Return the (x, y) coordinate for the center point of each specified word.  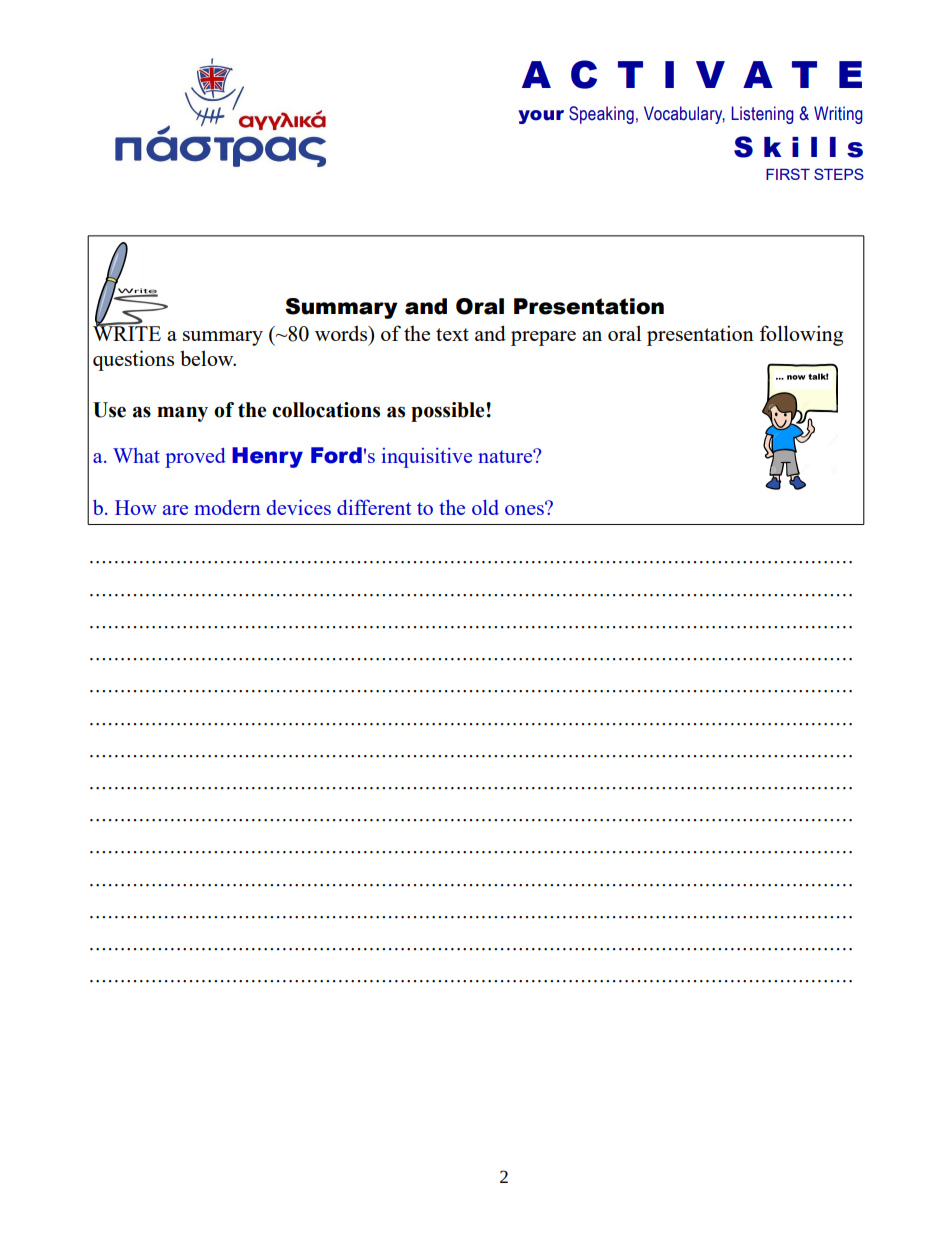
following (801, 335)
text (452, 334)
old (485, 507)
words (342, 333)
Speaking (601, 115)
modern (227, 507)
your (541, 117)
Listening (763, 115)
